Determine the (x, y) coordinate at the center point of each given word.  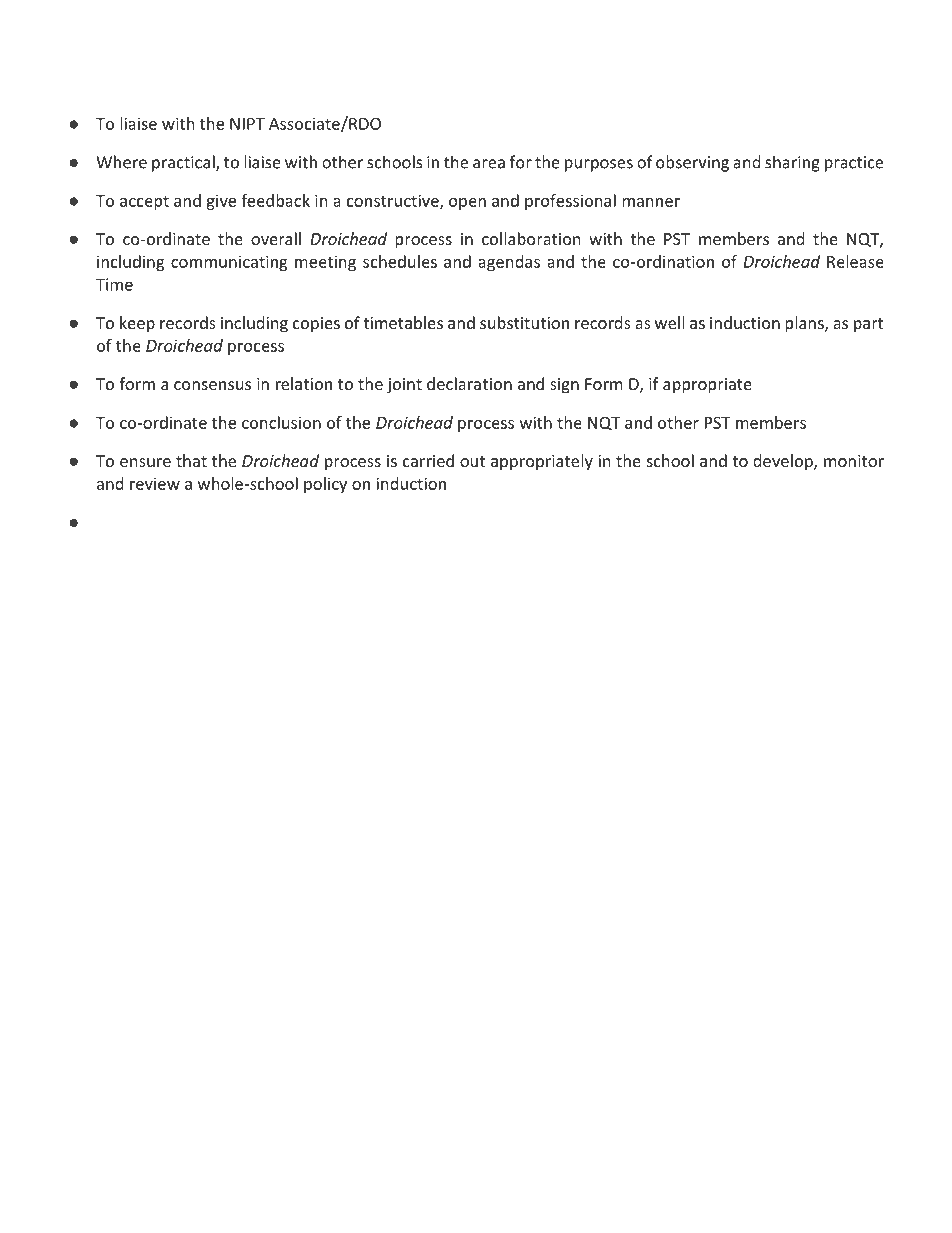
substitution (524, 322)
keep (137, 324)
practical (184, 163)
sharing (792, 163)
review (155, 483)
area (489, 164)
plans (805, 324)
